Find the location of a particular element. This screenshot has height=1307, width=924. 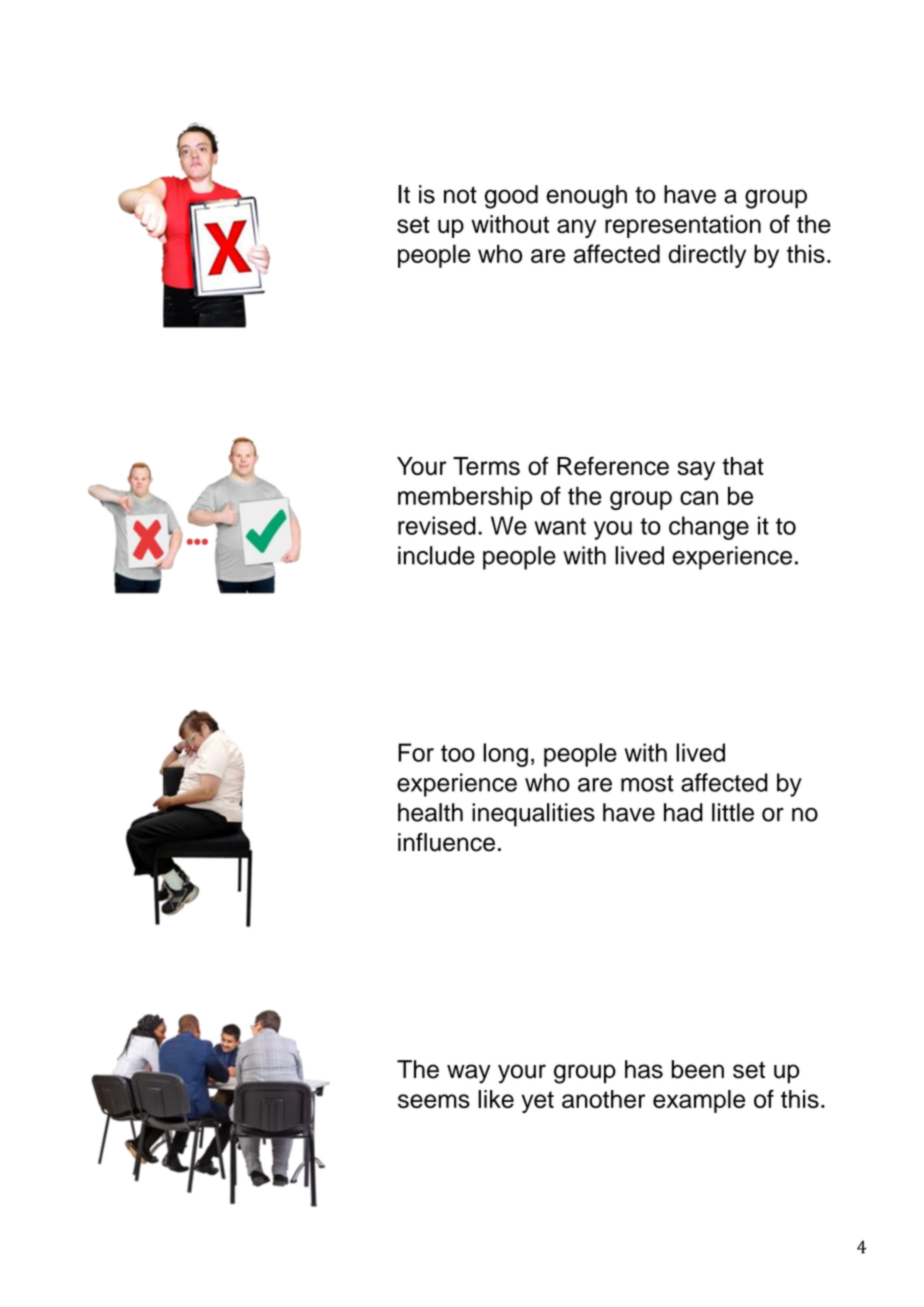

include is located at coordinates (436, 555).
